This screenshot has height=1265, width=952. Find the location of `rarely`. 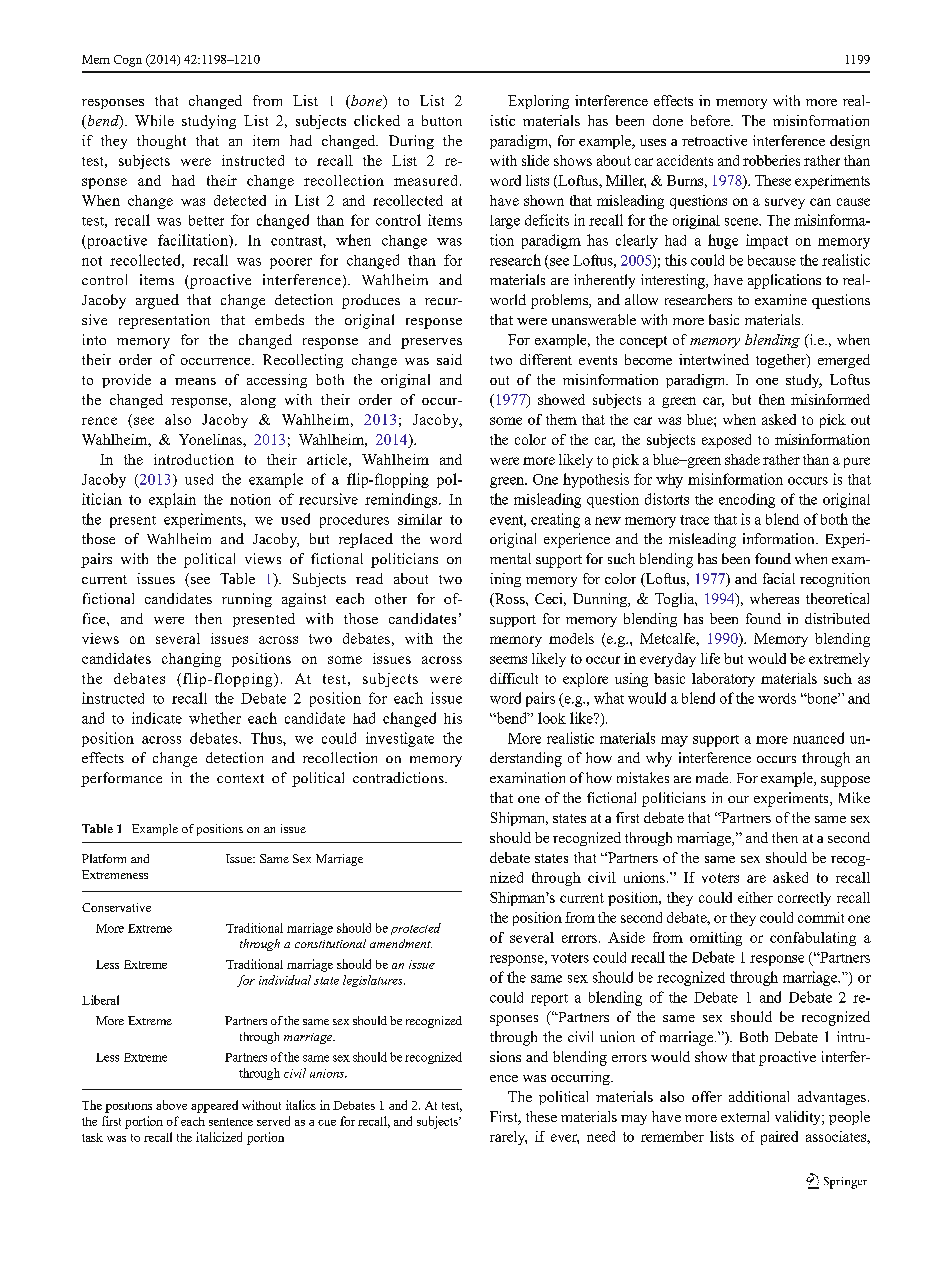

rarely is located at coordinates (508, 1138).
